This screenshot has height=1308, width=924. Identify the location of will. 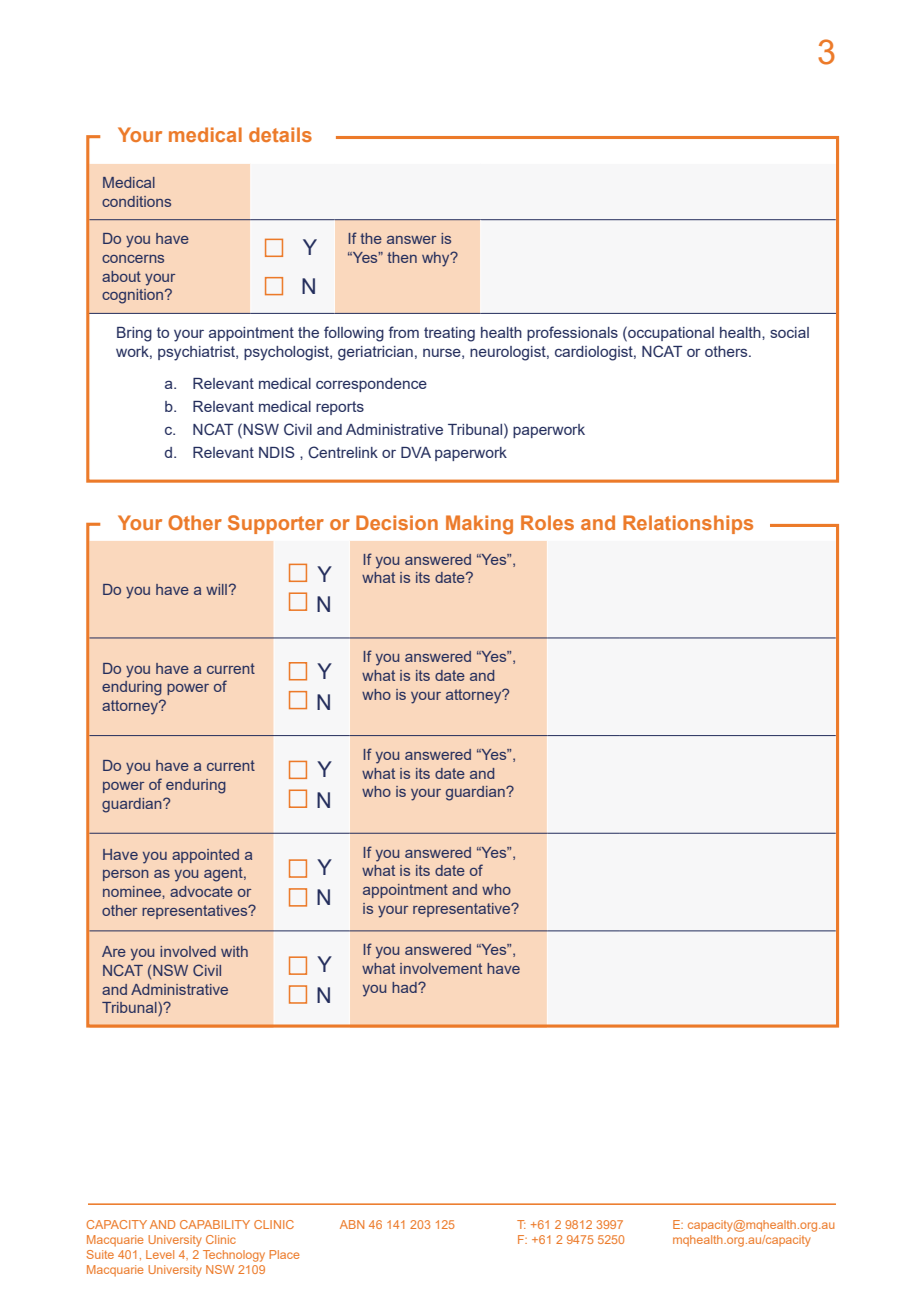
(216, 589).
